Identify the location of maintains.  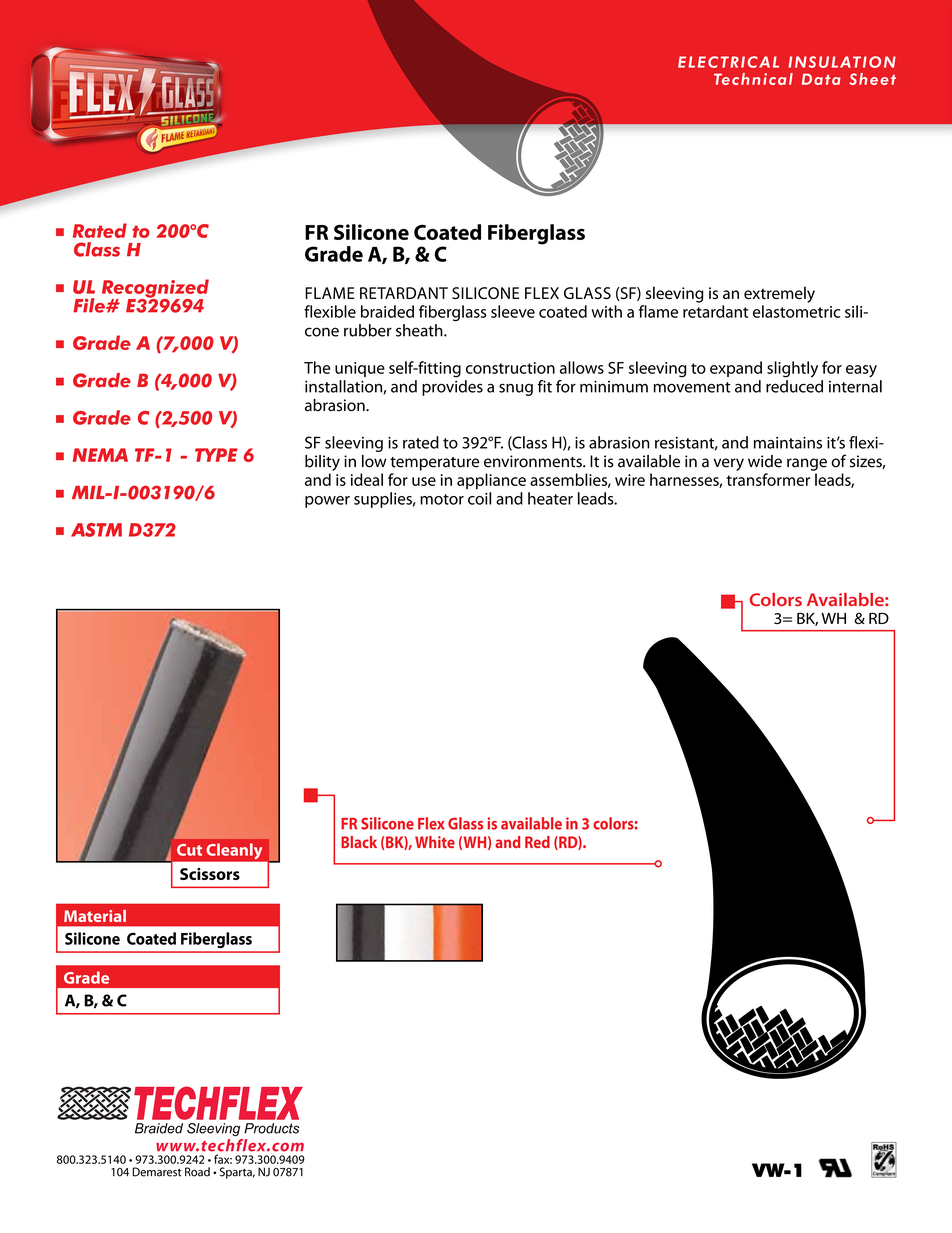
(788, 443).
